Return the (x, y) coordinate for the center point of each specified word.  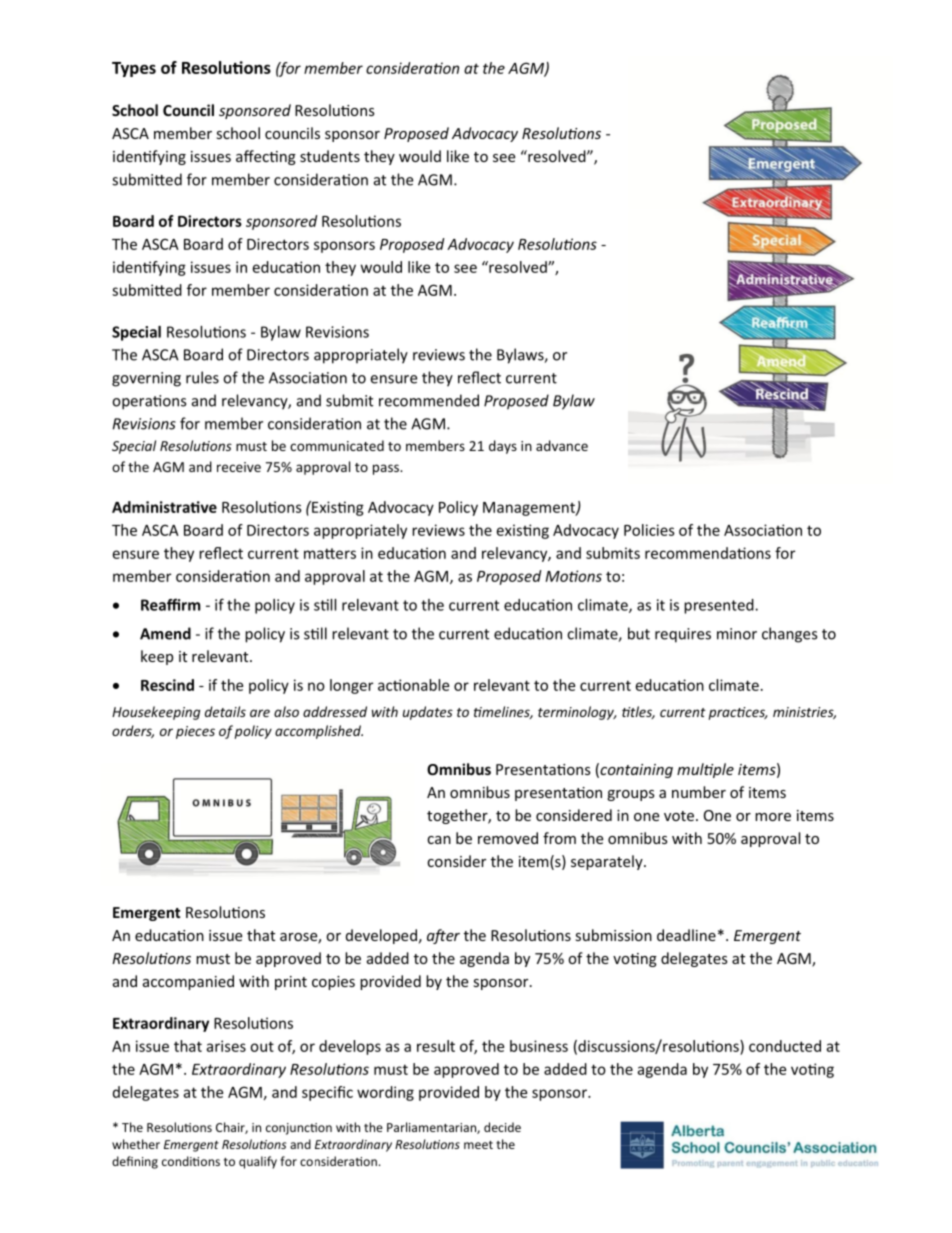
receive (239, 467)
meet (478, 1145)
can (439, 840)
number (699, 792)
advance (562, 445)
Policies (649, 530)
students (330, 156)
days (503, 447)
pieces (195, 732)
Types (134, 69)
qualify (258, 1162)
